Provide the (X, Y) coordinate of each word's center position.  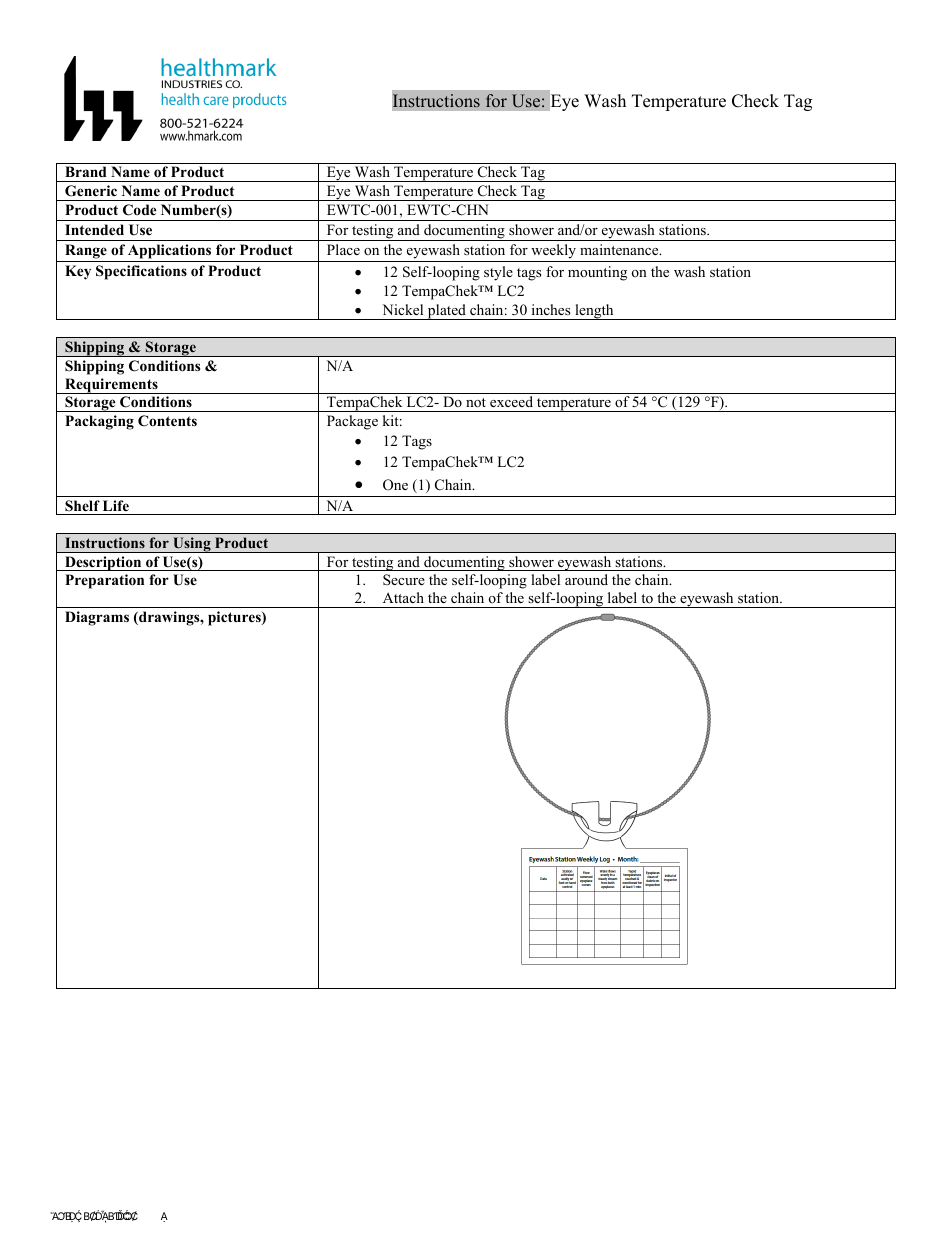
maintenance (620, 249)
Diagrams (97, 618)
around (586, 580)
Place (343, 249)
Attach (403, 597)
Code (139, 210)
